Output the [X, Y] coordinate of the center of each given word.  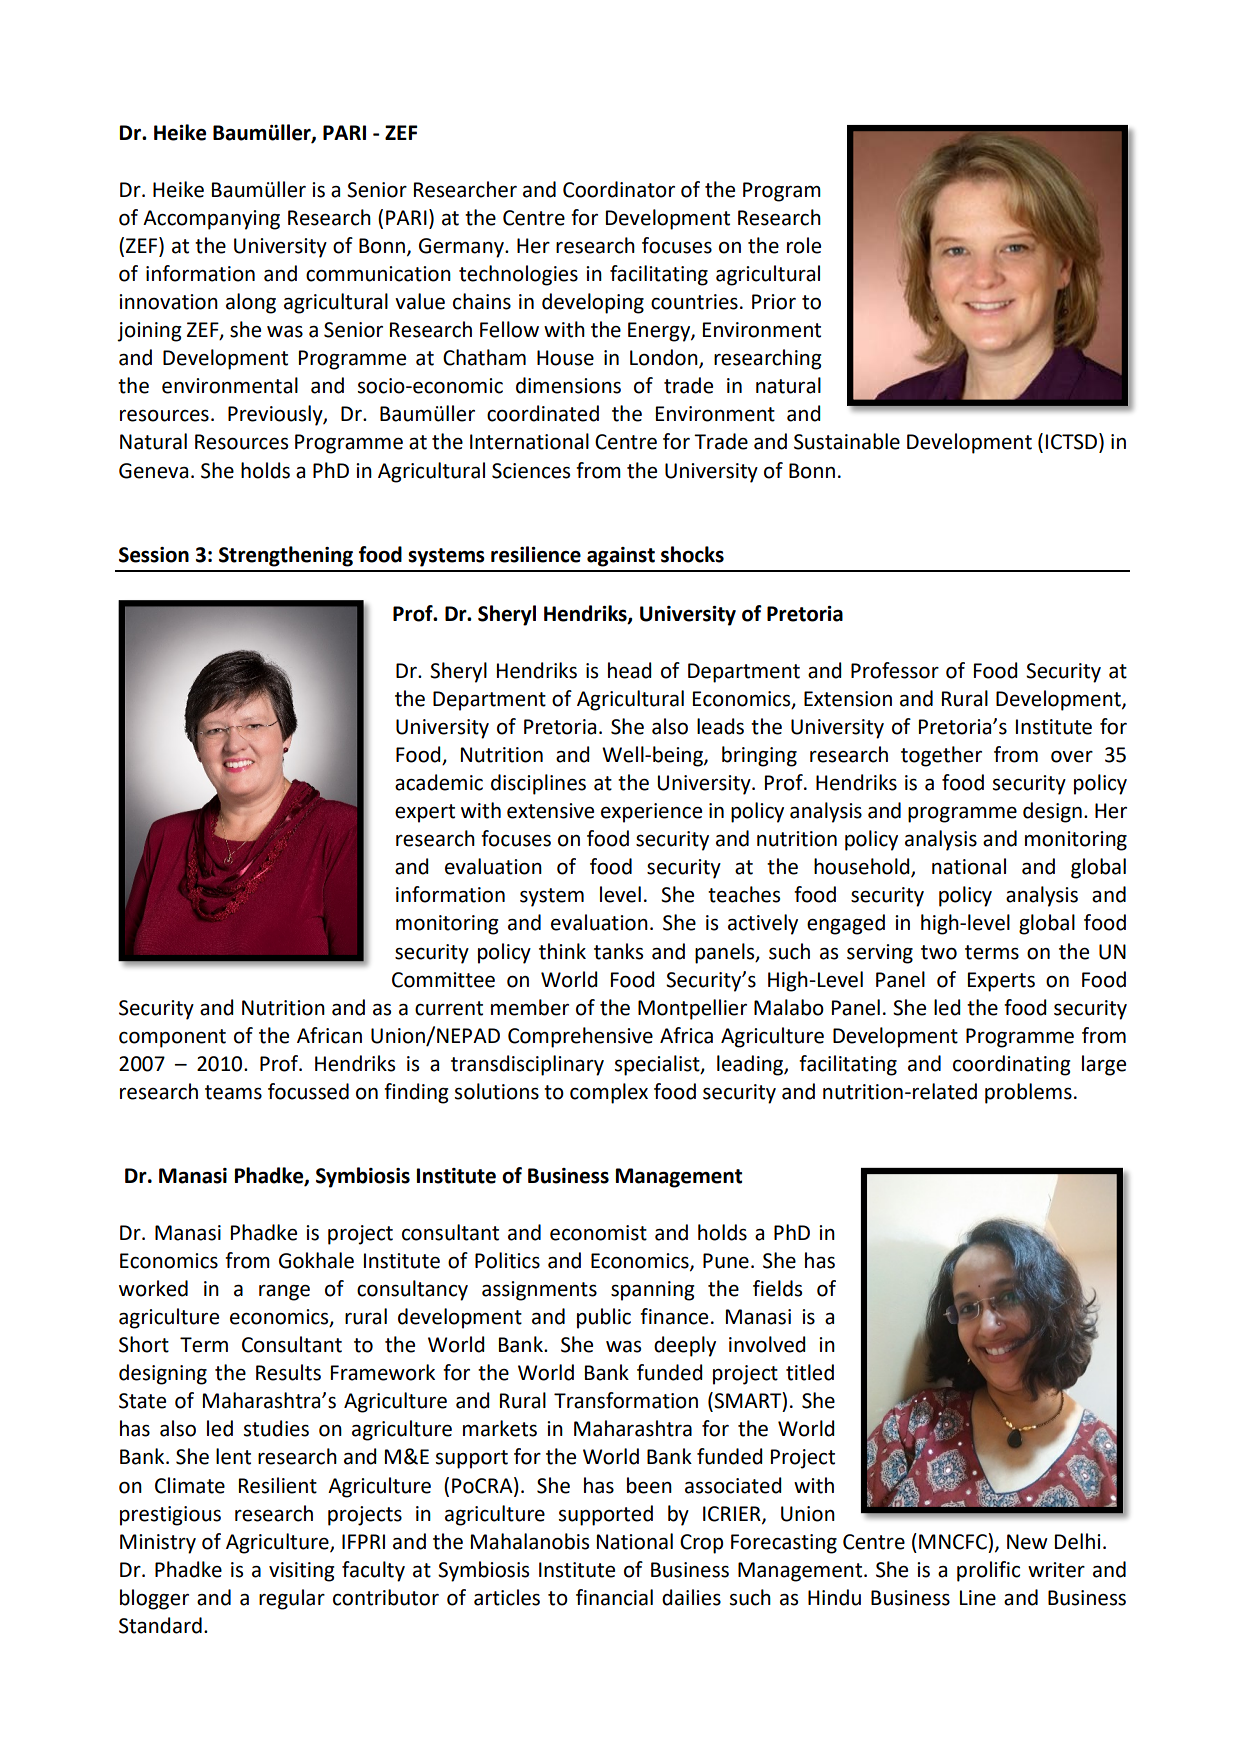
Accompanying [211, 220]
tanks [618, 951]
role [804, 245]
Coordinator [619, 189]
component [172, 1038]
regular [292, 1599]
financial [614, 1597]
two [939, 952]
